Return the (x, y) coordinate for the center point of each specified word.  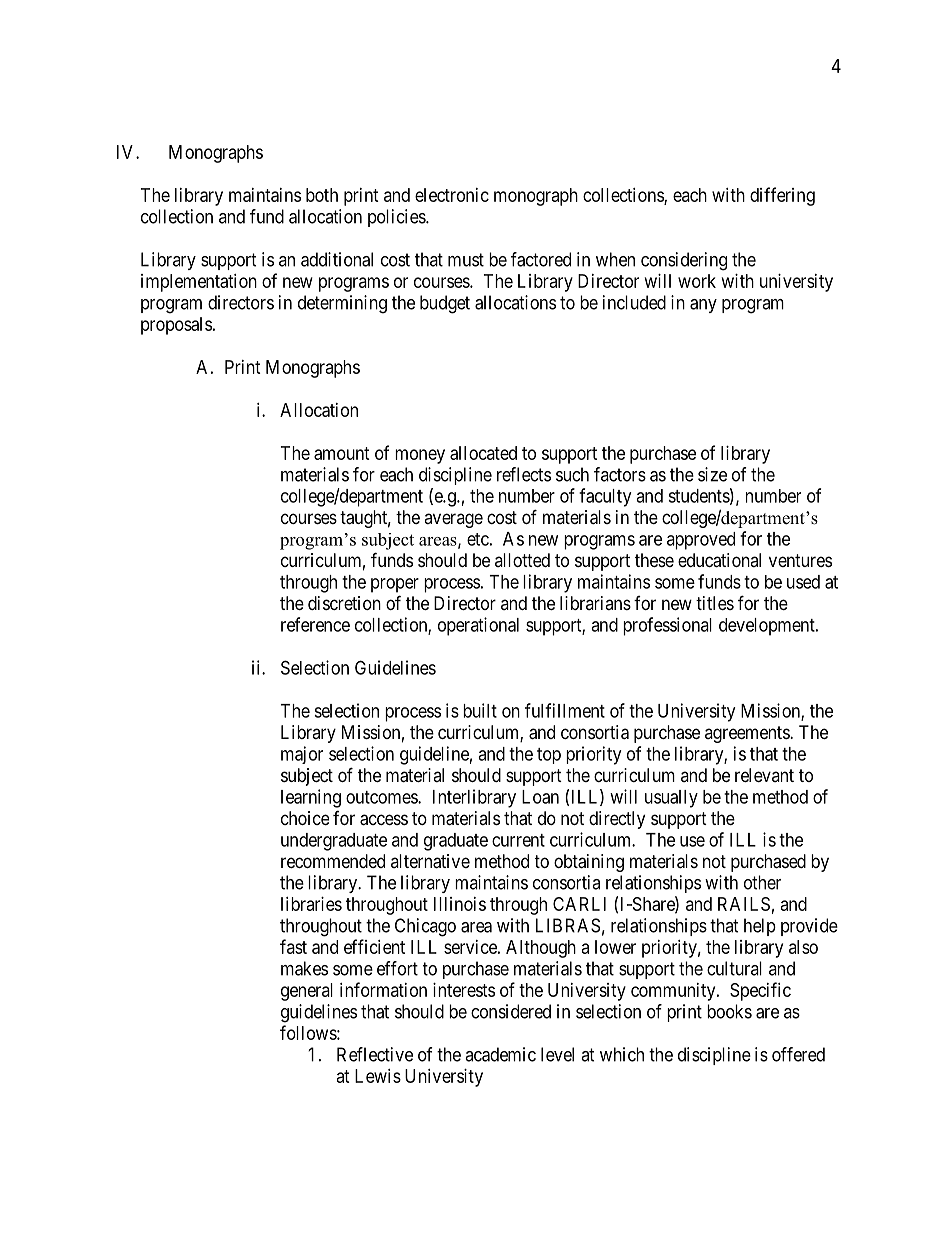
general (307, 992)
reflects (524, 474)
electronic (452, 195)
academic (500, 1054)
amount (342, 453)
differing (782, 196)
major (302, 755)
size (712, 474)
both (322, 195)
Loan (540, 797)
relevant (764, 775)
